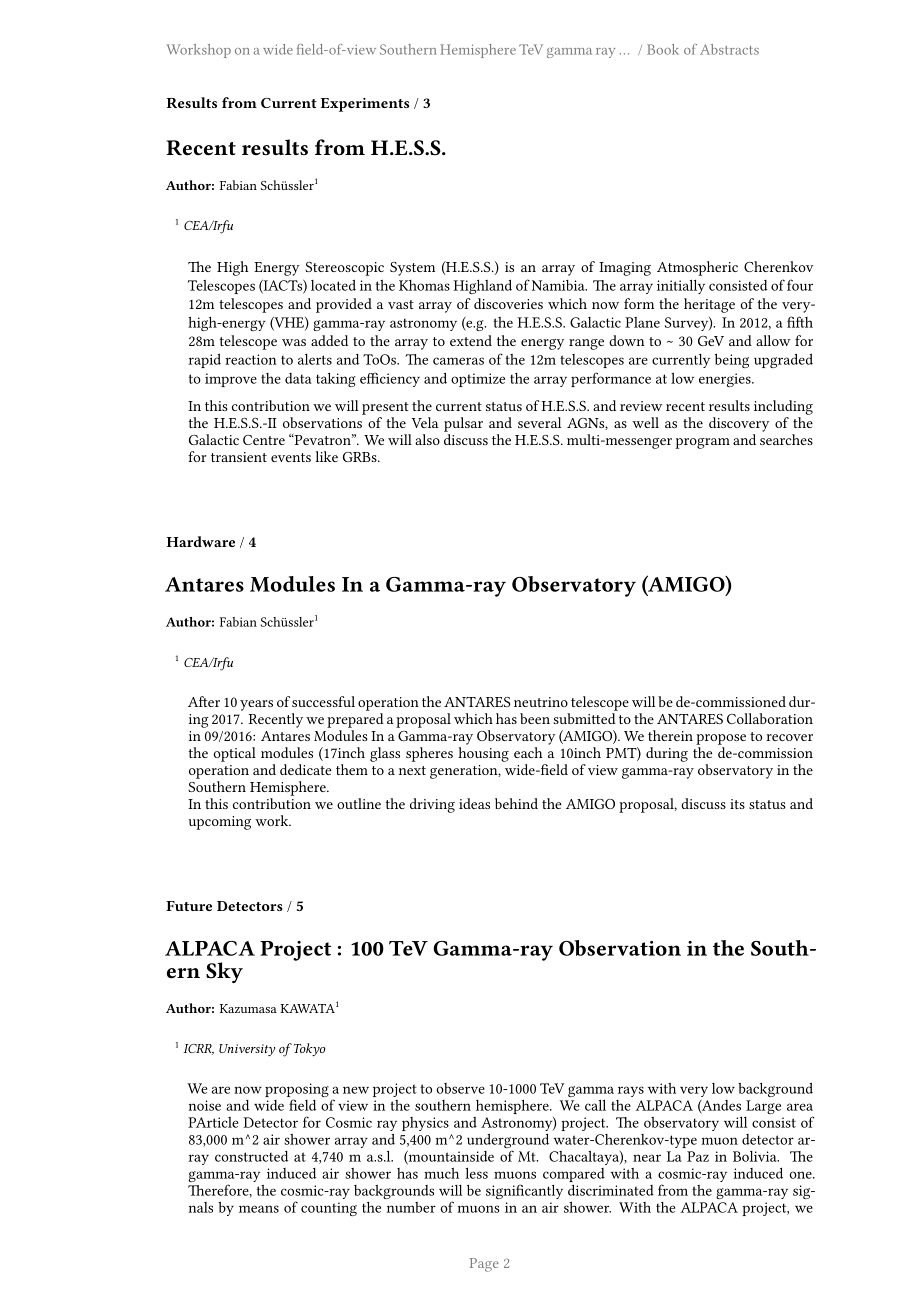 This screenshot has height=1308, width=924. Describe the element at coordinates (663, 49) in the screenshot. I see `Book` at that location.
